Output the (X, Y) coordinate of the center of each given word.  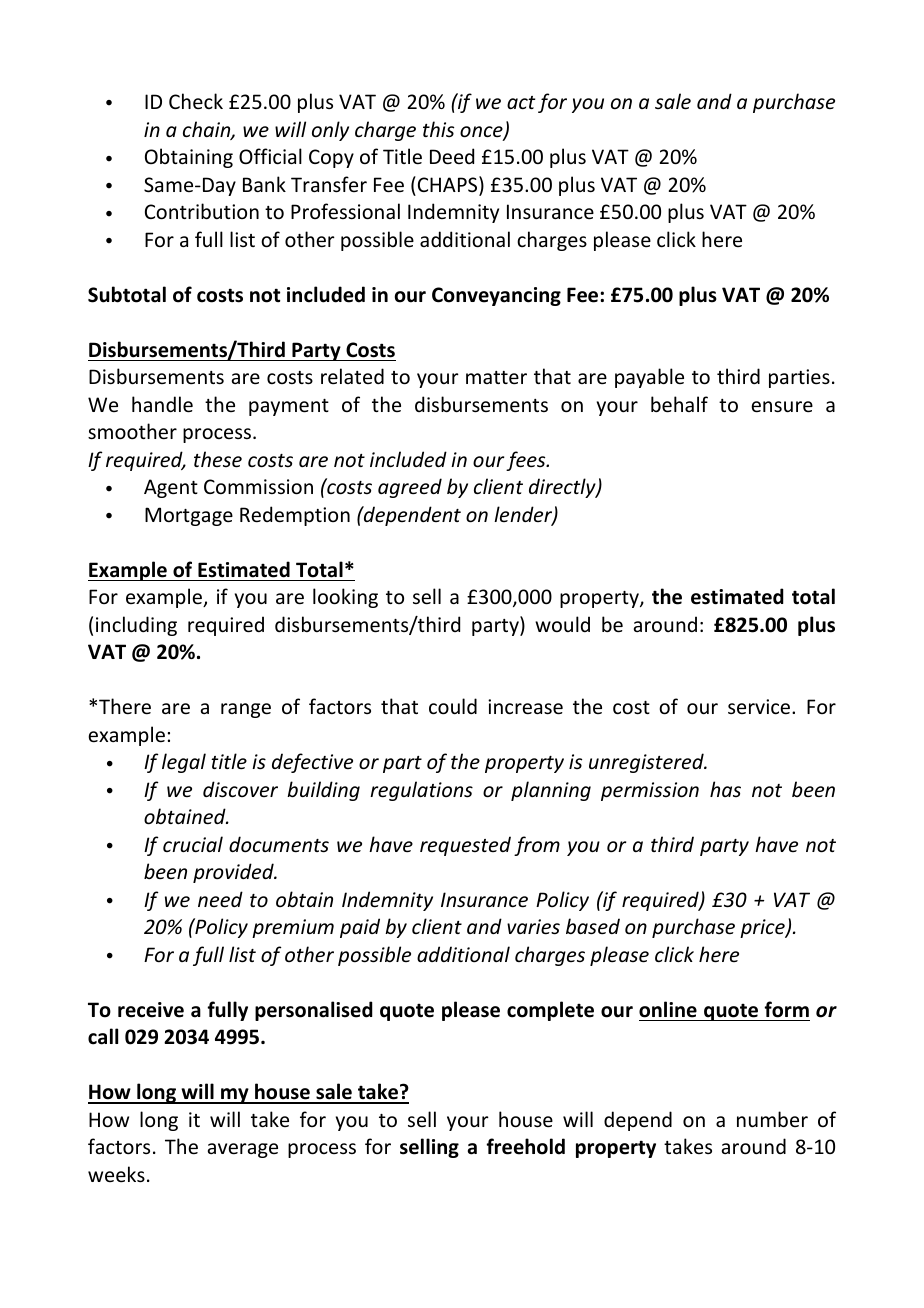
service (760, 707)
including (136, 626)
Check (196, 101)
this (438, 129)
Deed (452, 156)
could (453, 706)
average (243, 1150)
